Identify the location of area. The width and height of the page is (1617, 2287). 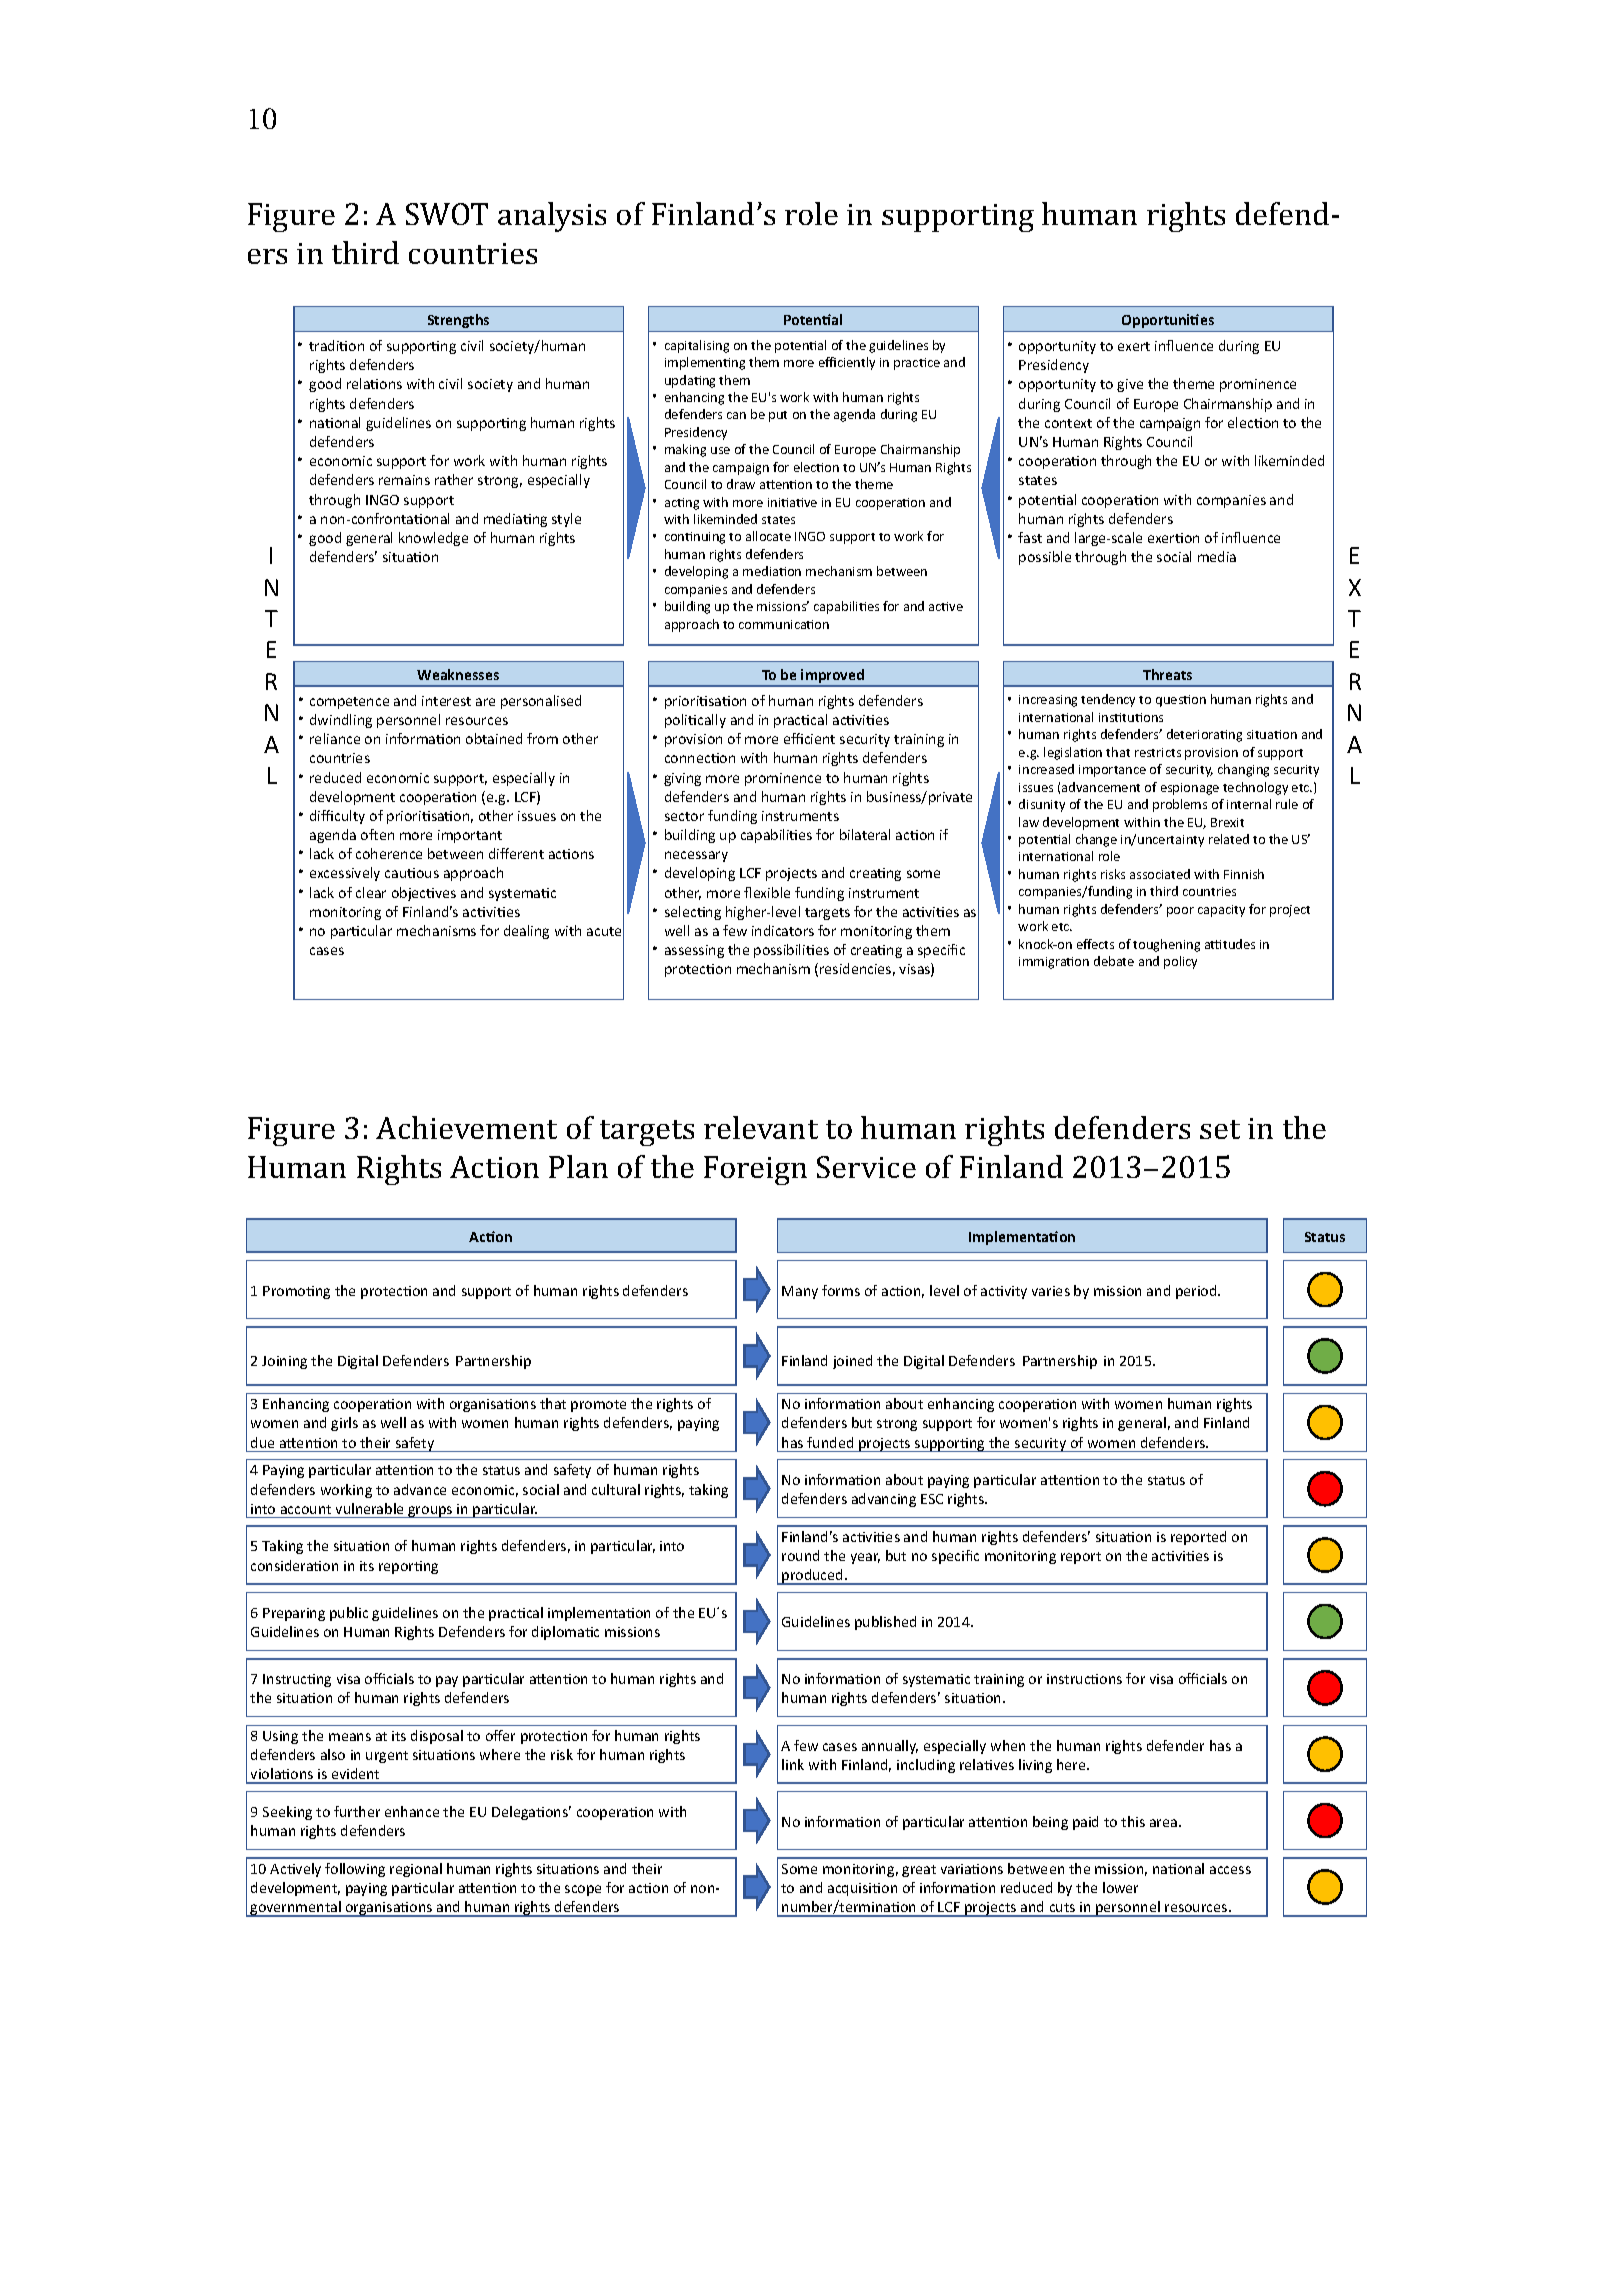
(1163, 1823).
